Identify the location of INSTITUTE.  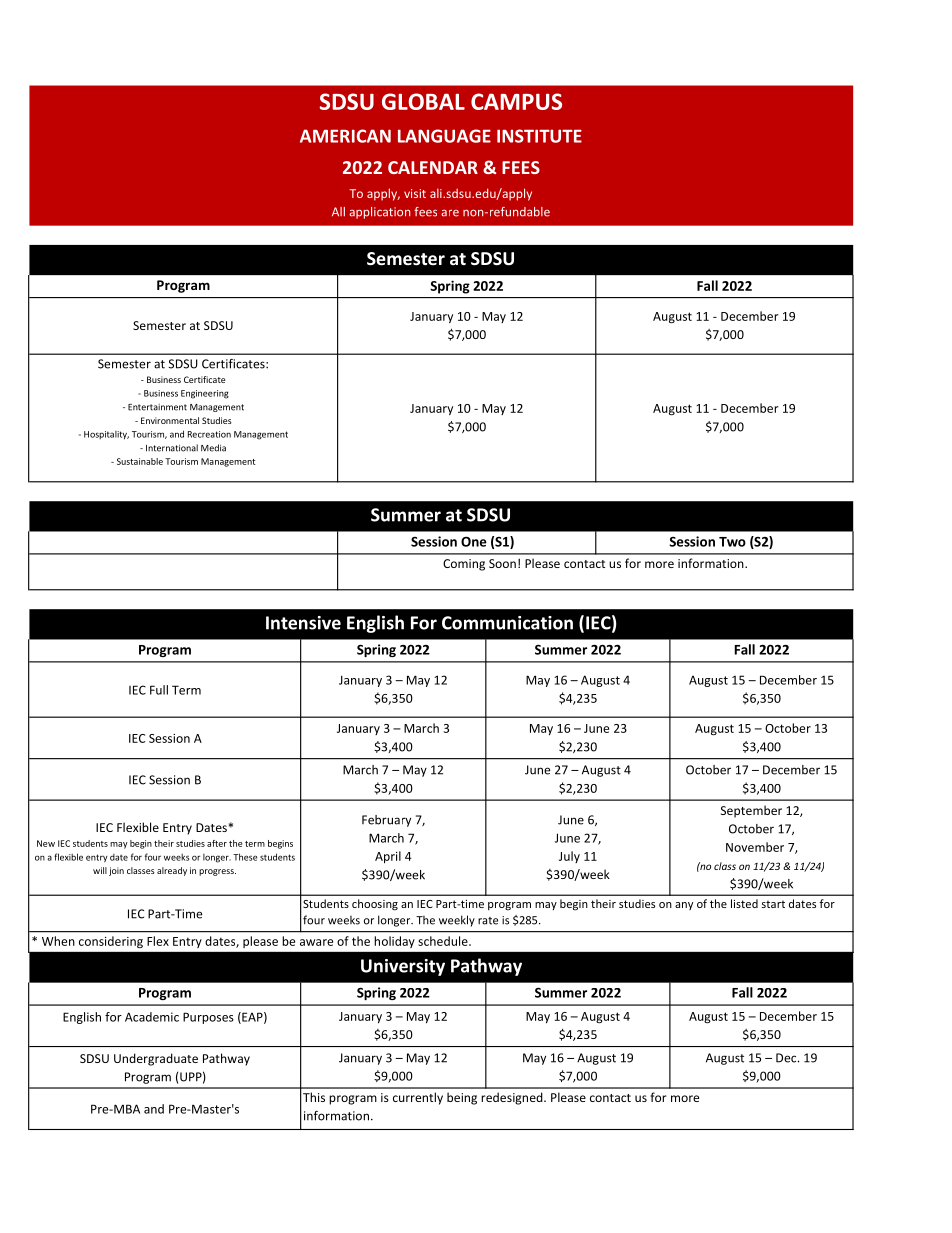
(539, 136).
